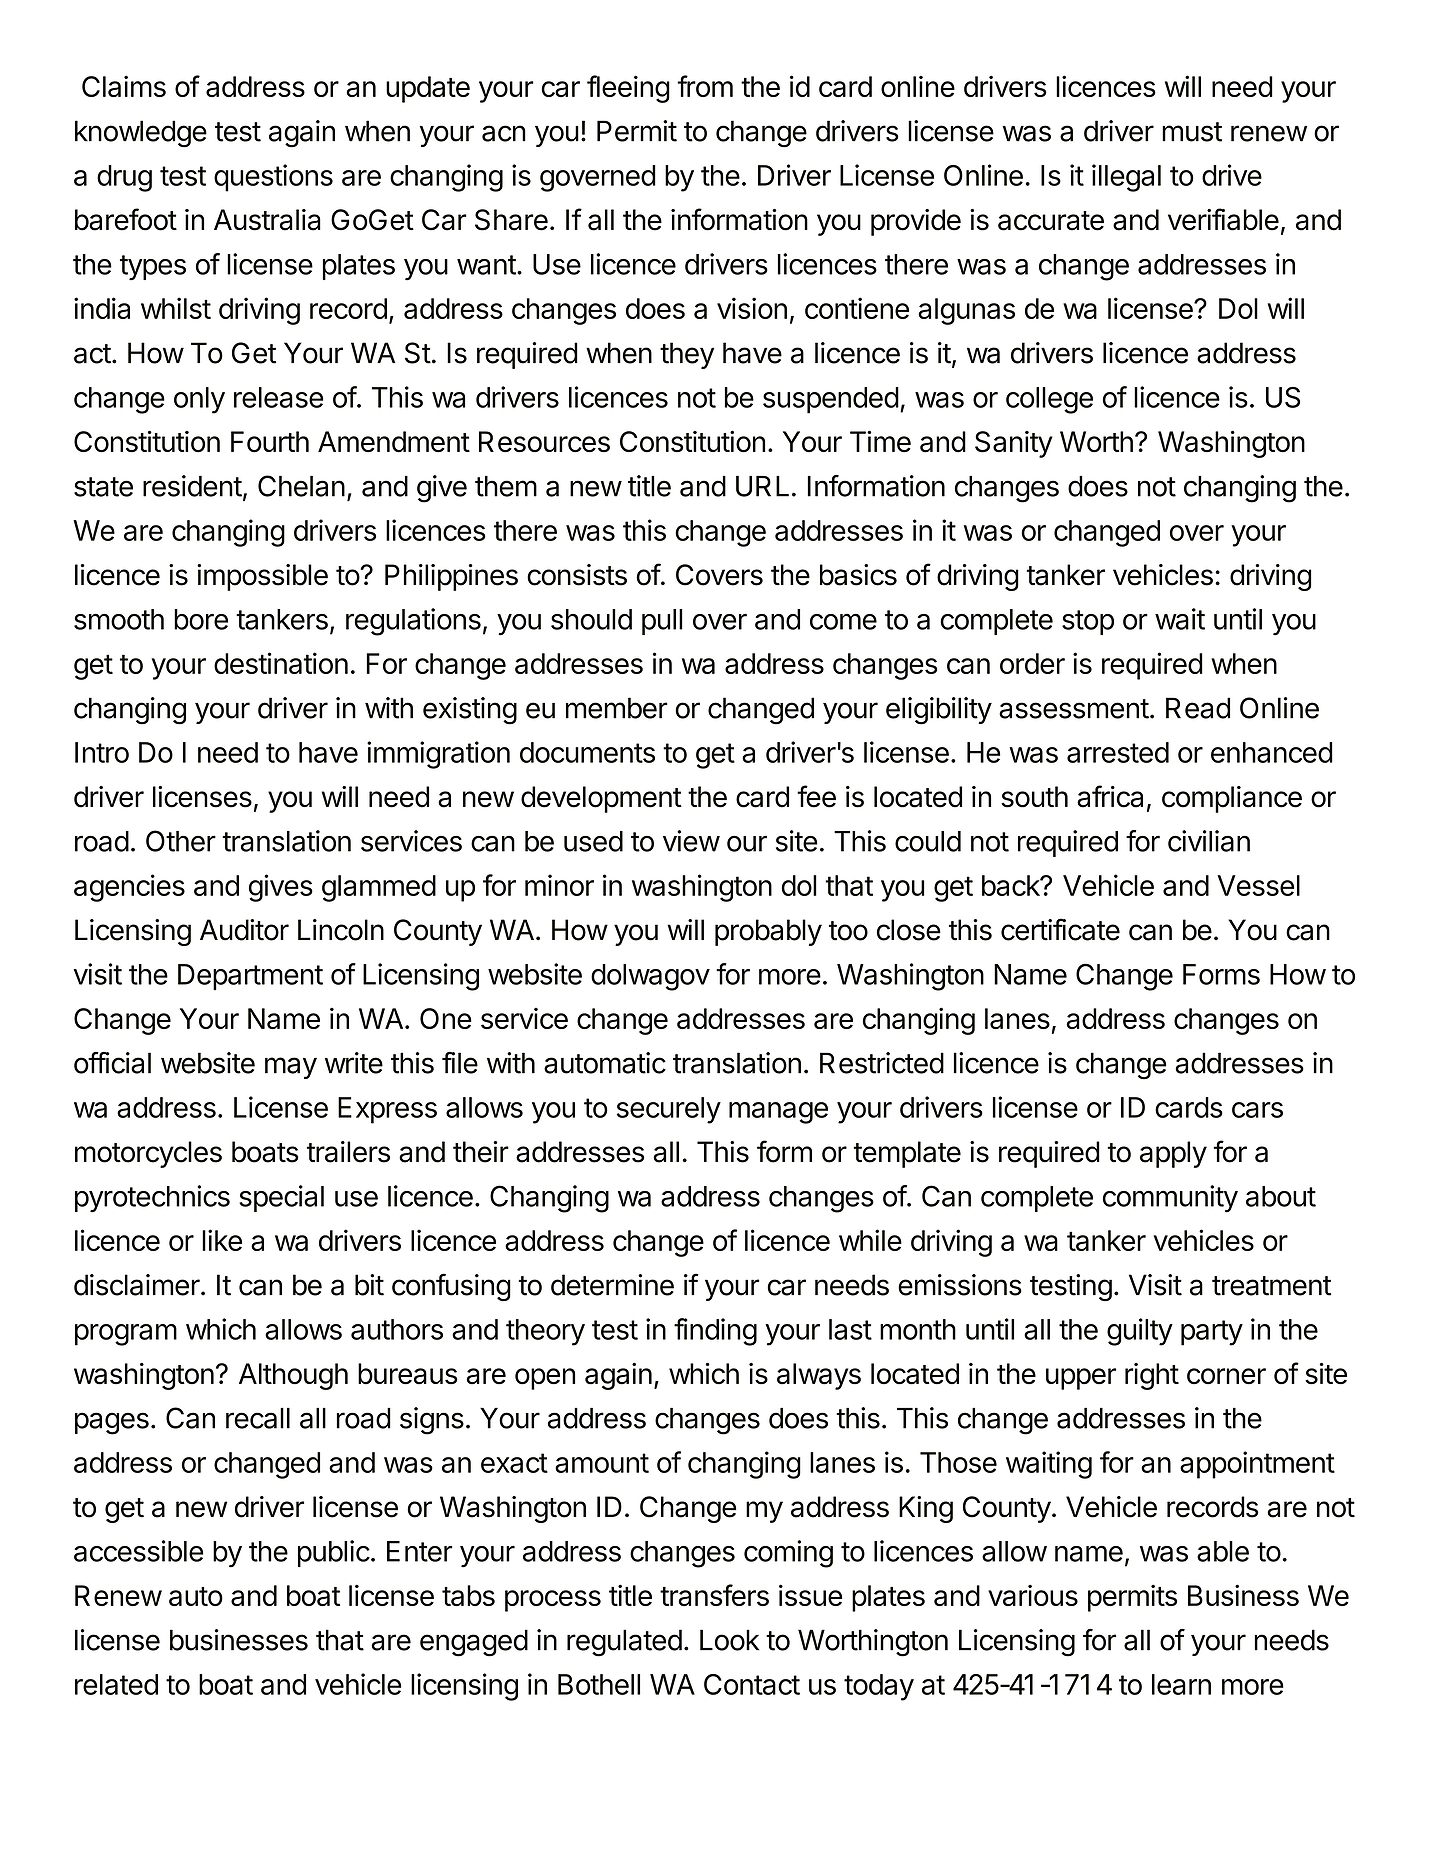  Describe the element at coordinates (1192, 132) in the screenshot. I see `must` at that location.
